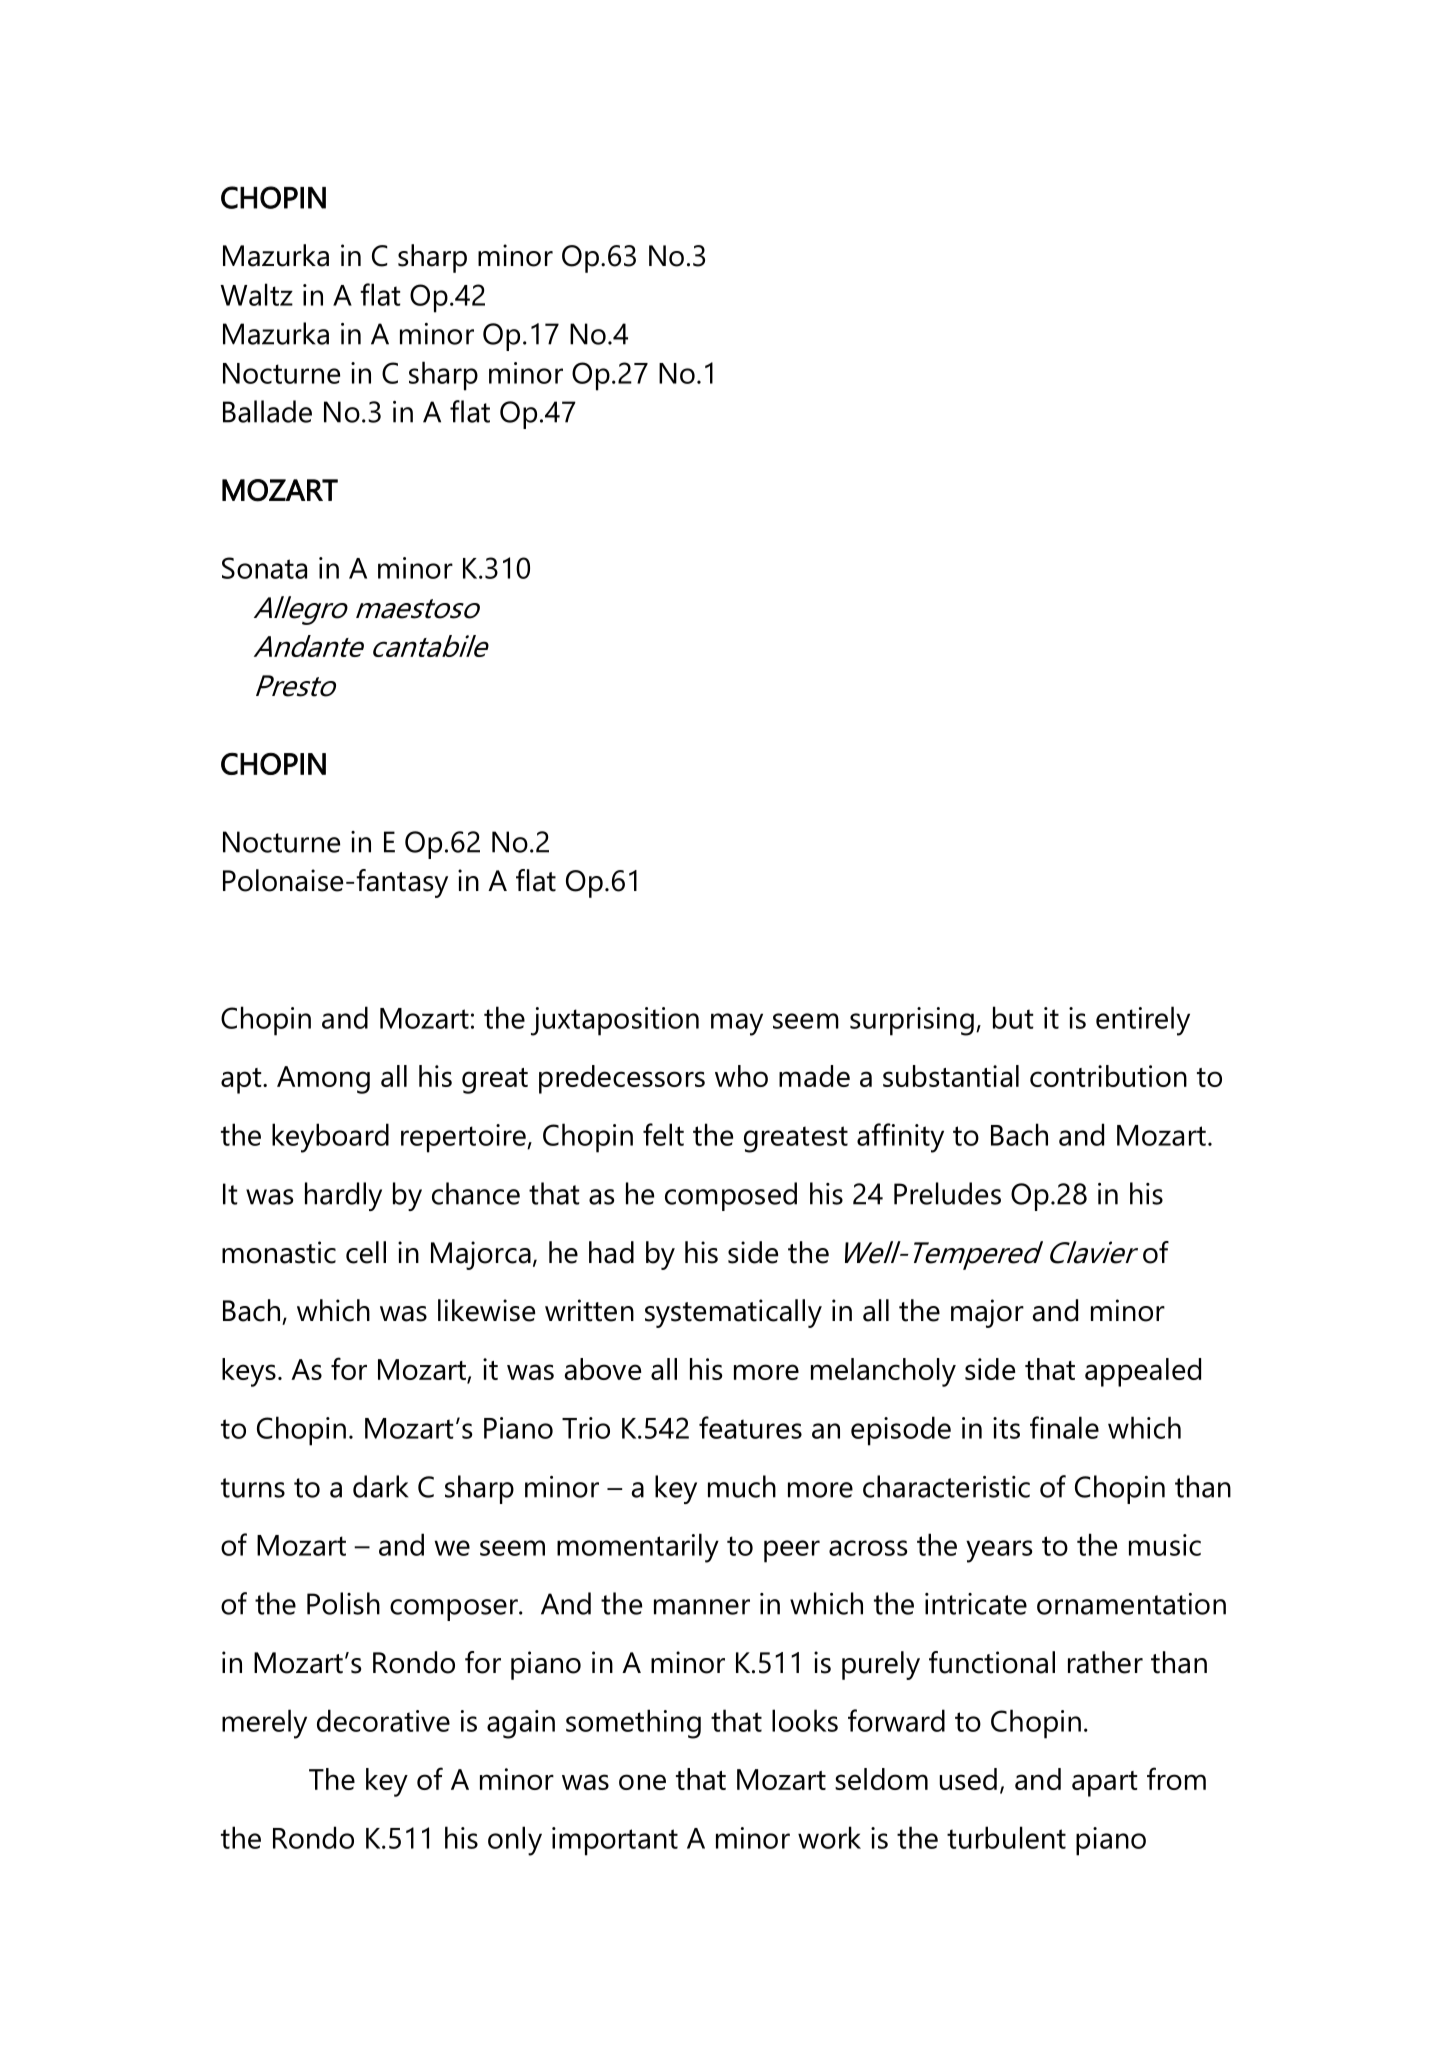 Image resolution: width=1456 pixels, height=2060 pixels. I want to click on composed, so click(731, 1196).
